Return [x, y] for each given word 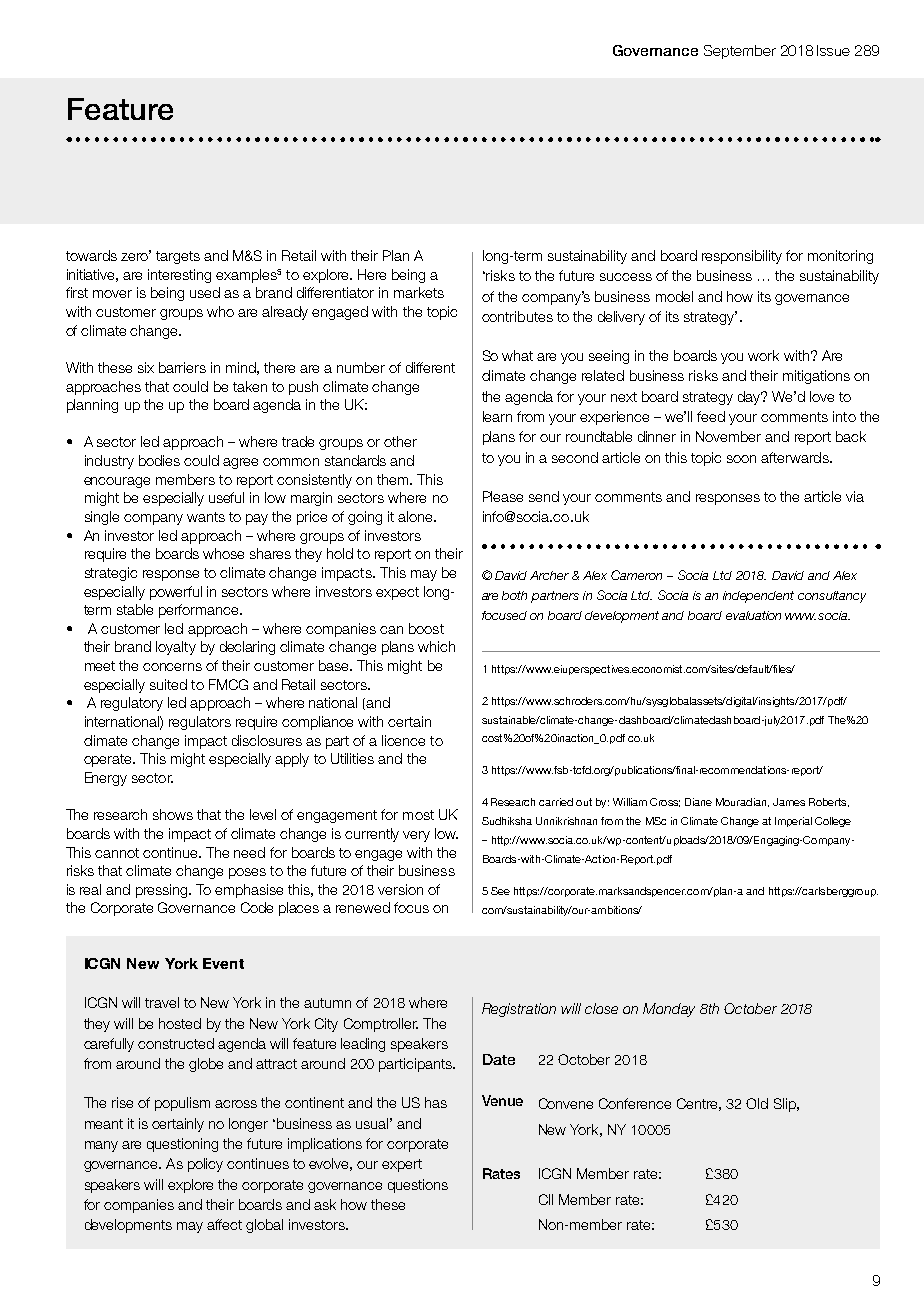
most [418, 815]
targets [178, 257]
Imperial [793, 822]
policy [205, 1165]
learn [497, 416]
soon [741, 459]
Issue [833, 50]
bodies [159, 460]
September [740, 52]
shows [173, 814]
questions [418, 1186]
